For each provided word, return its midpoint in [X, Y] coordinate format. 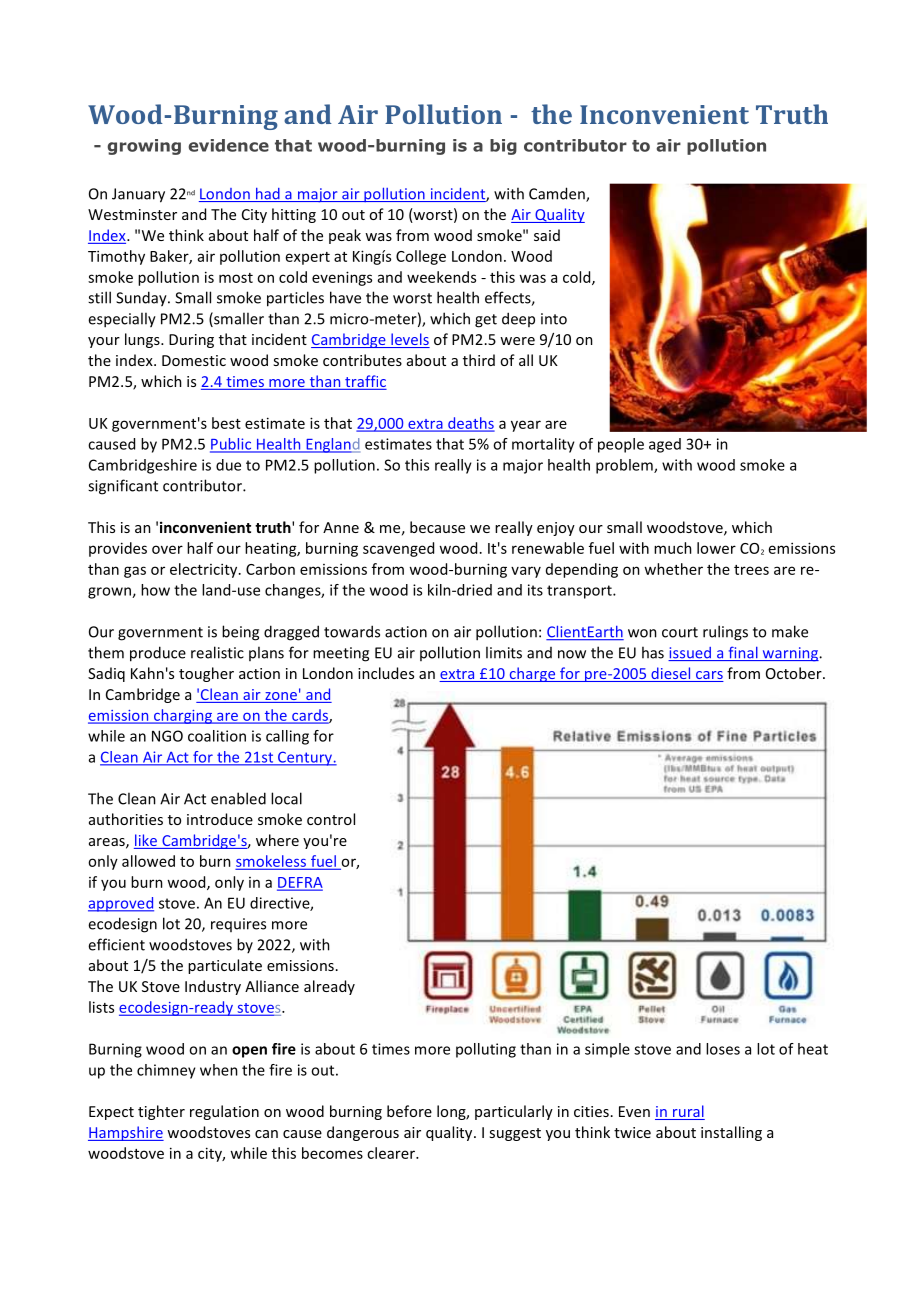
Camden [558, 194]
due [228, 465]
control [331, 819]
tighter [161, 1112]
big [503, 147]
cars [709, 676]
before [409, 1111]
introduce [220, 819]
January [138, 195]
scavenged [398, 549]
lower [716, 548]
